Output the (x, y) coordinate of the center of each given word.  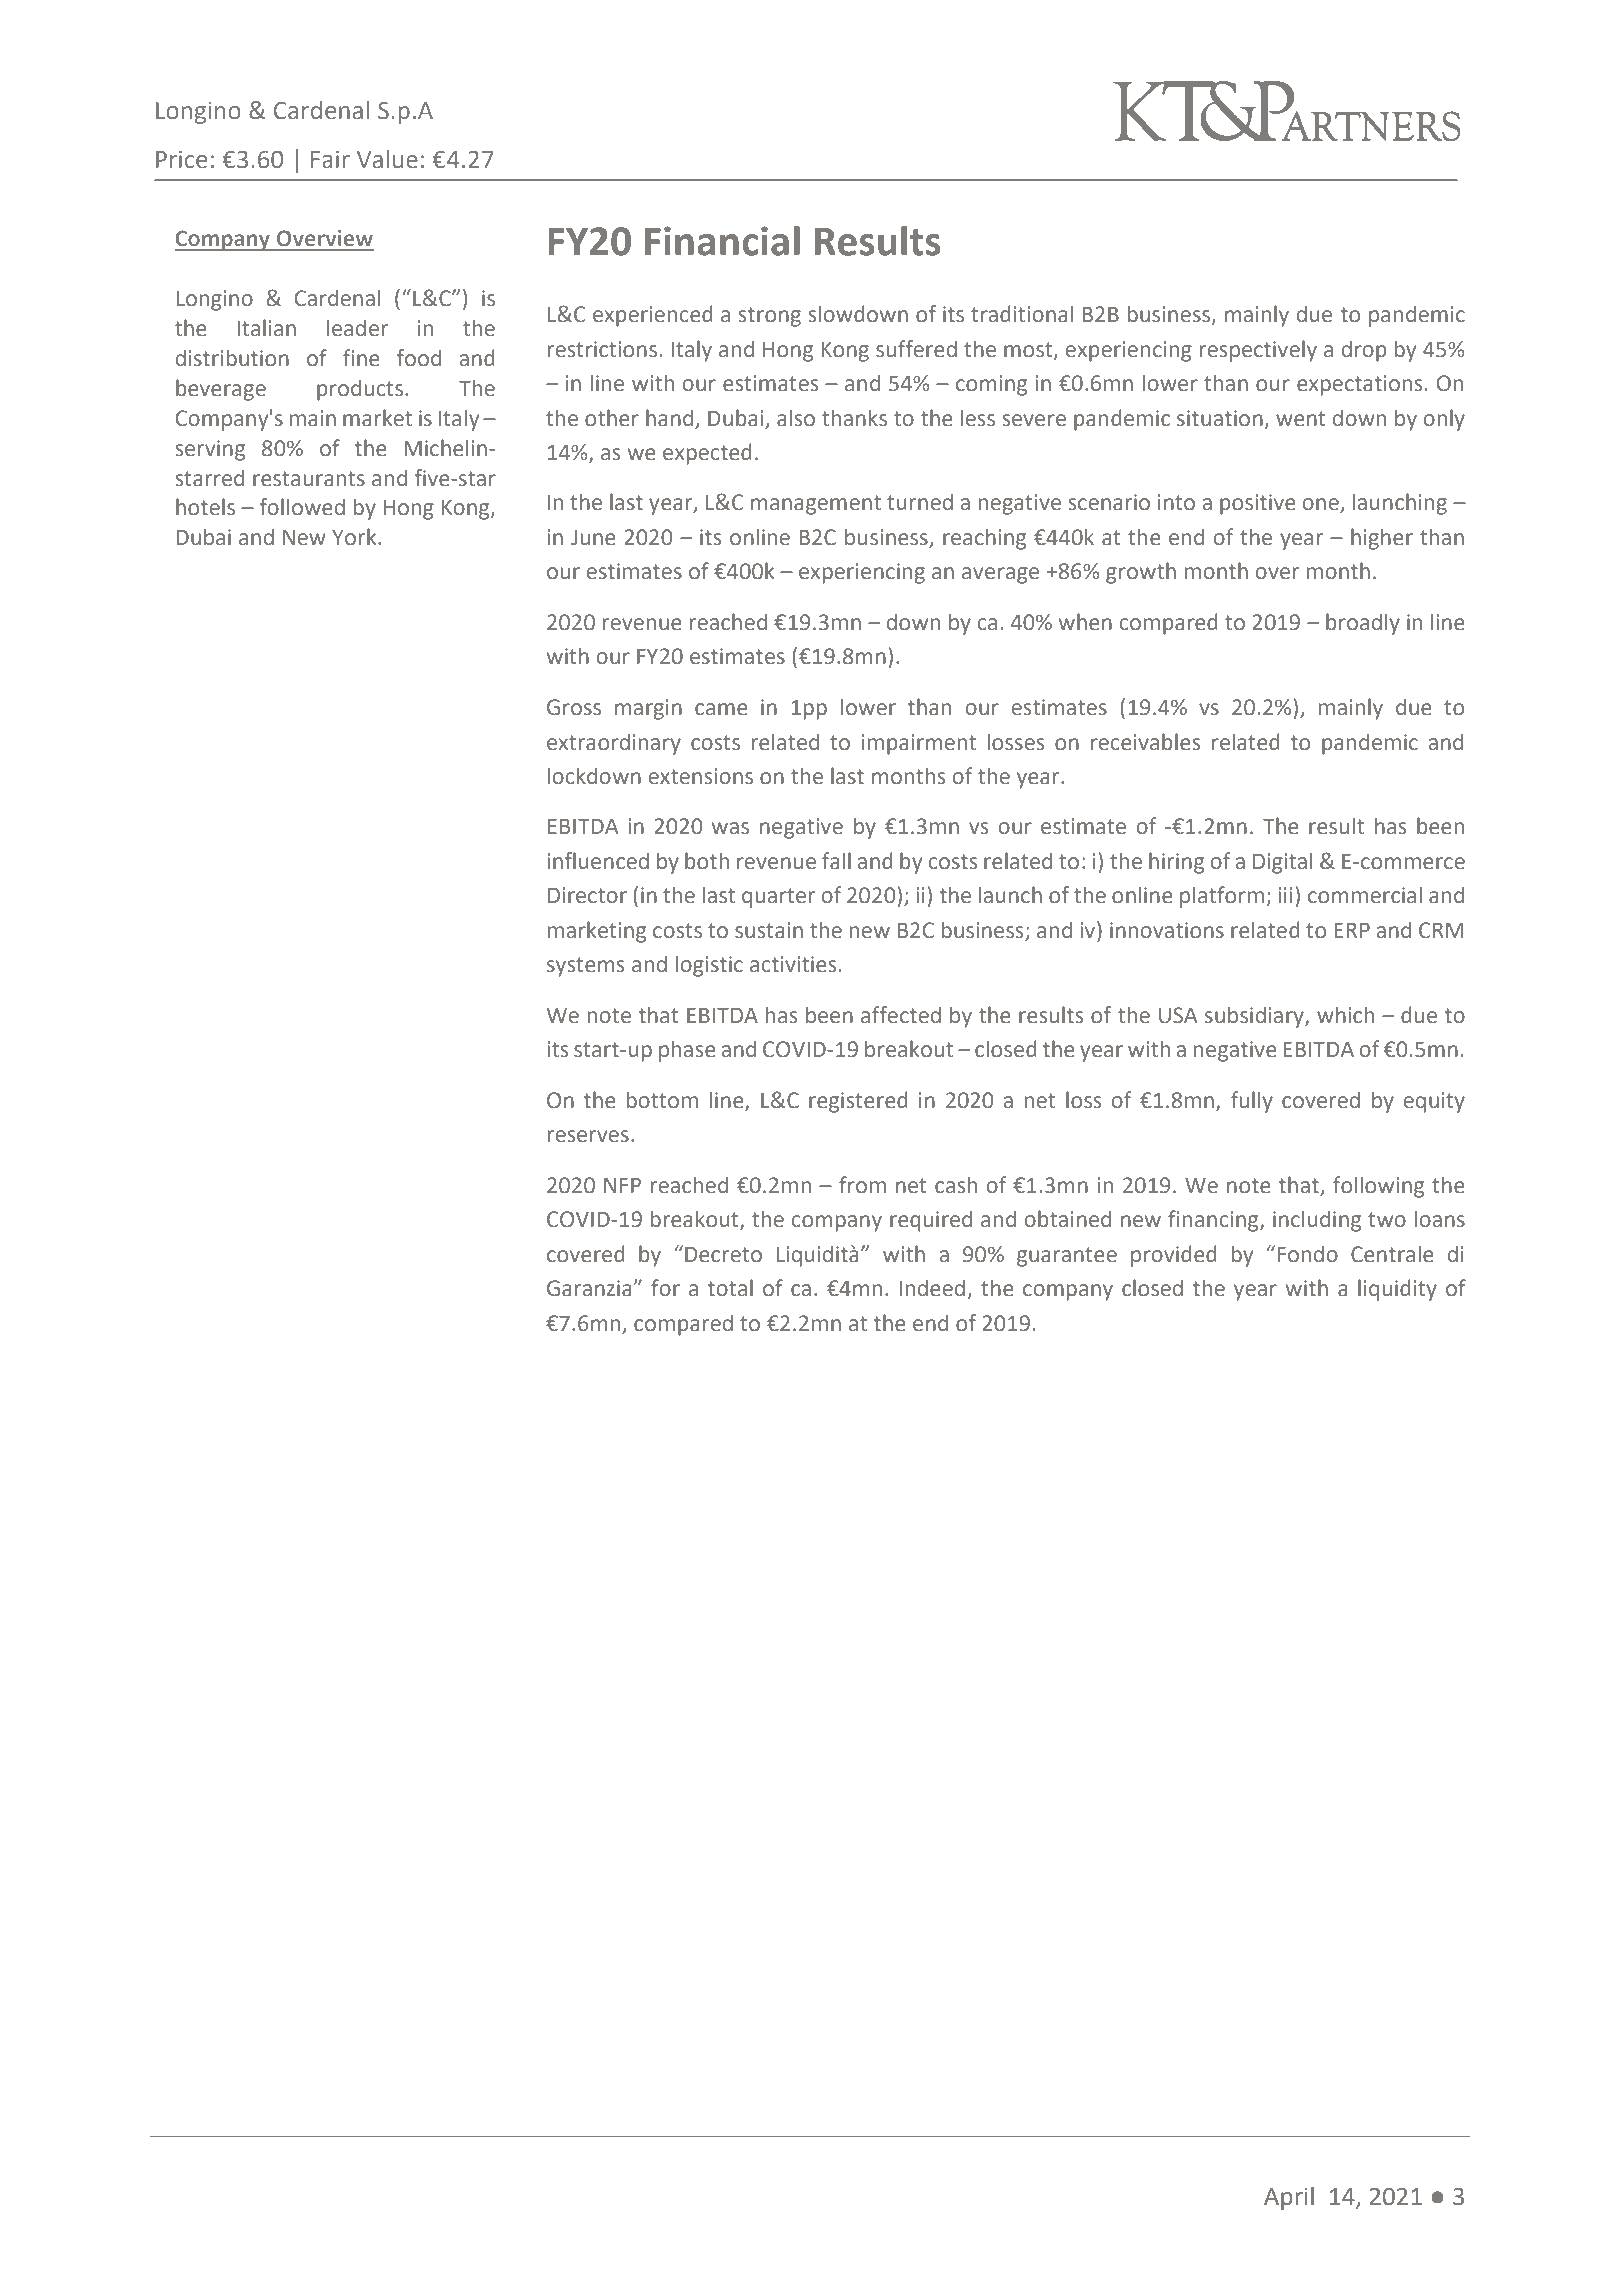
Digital (1282, 863)
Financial (722, 241)
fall (836, 861)
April (1289, 2198)
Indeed (932, 1288)
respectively (1258, 351)
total (730, 1288)
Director (587, 895)
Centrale (1392, 1254)
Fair (330, 160)
